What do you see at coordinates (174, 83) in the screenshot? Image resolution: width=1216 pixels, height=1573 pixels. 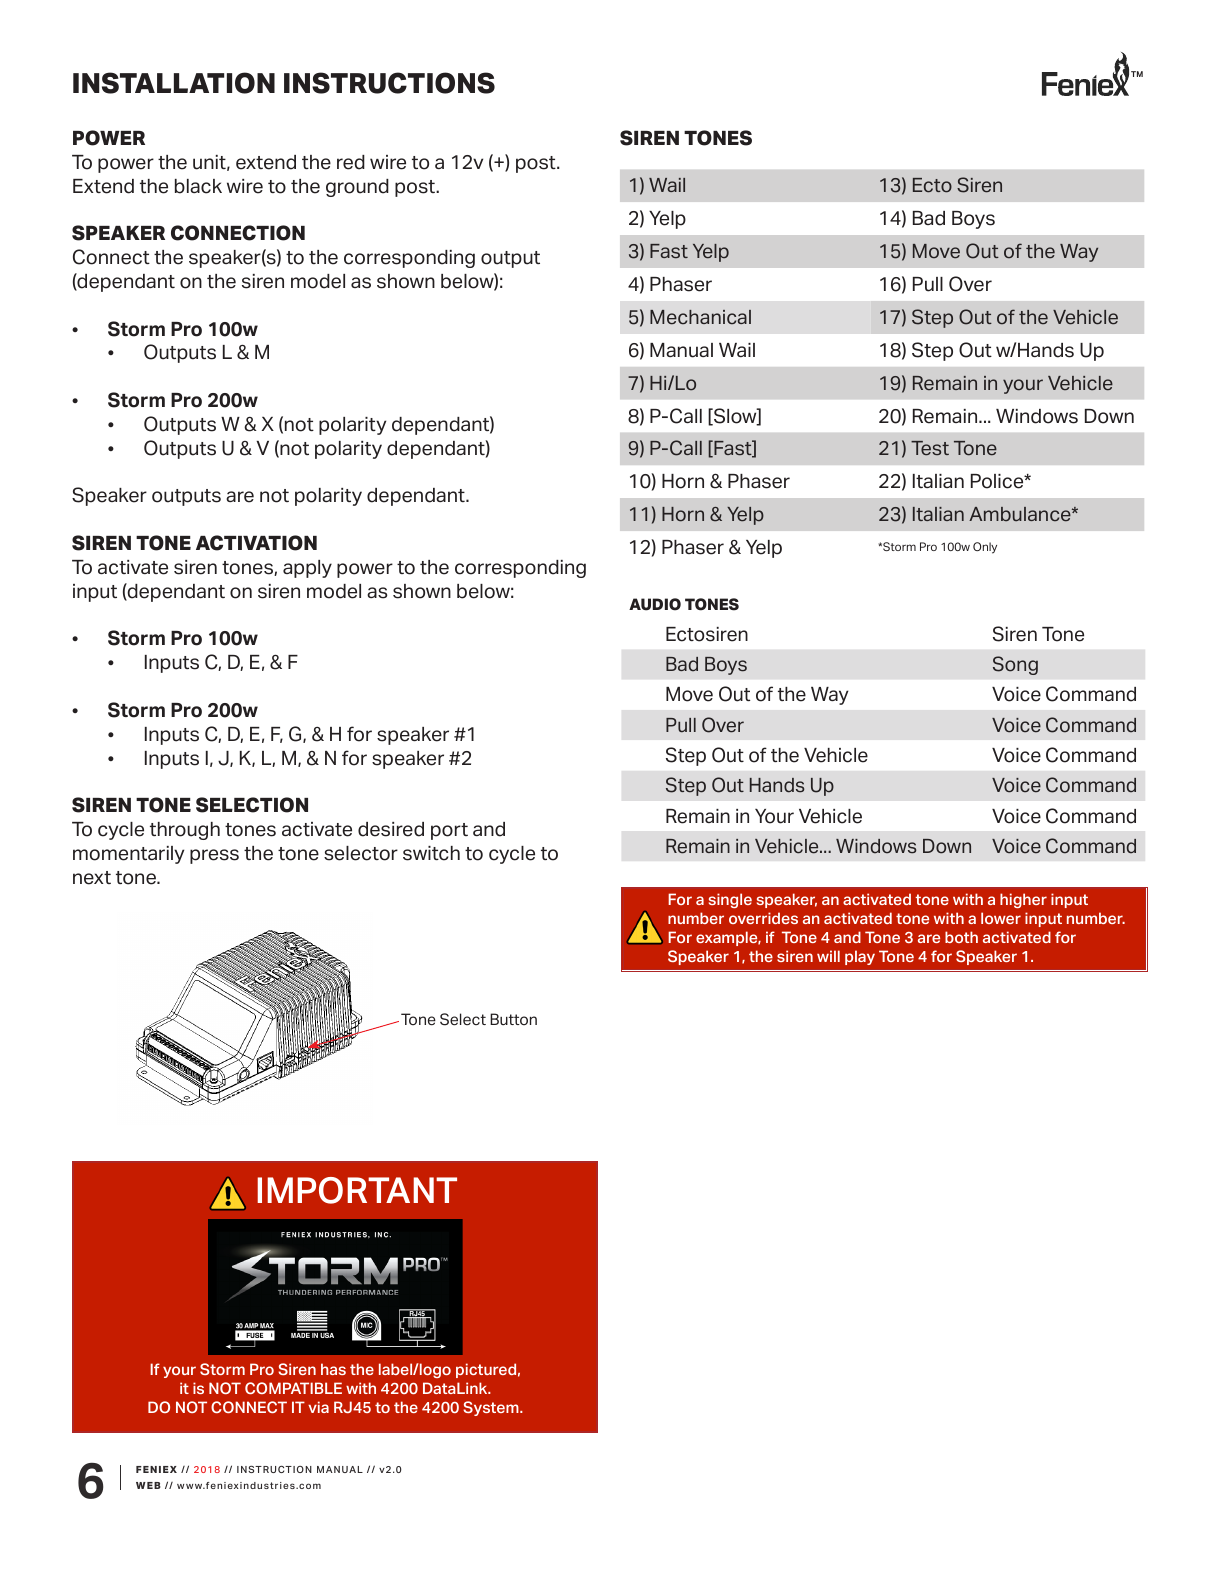 I see `INSTALLATION` at bounding box center [174, 83].
